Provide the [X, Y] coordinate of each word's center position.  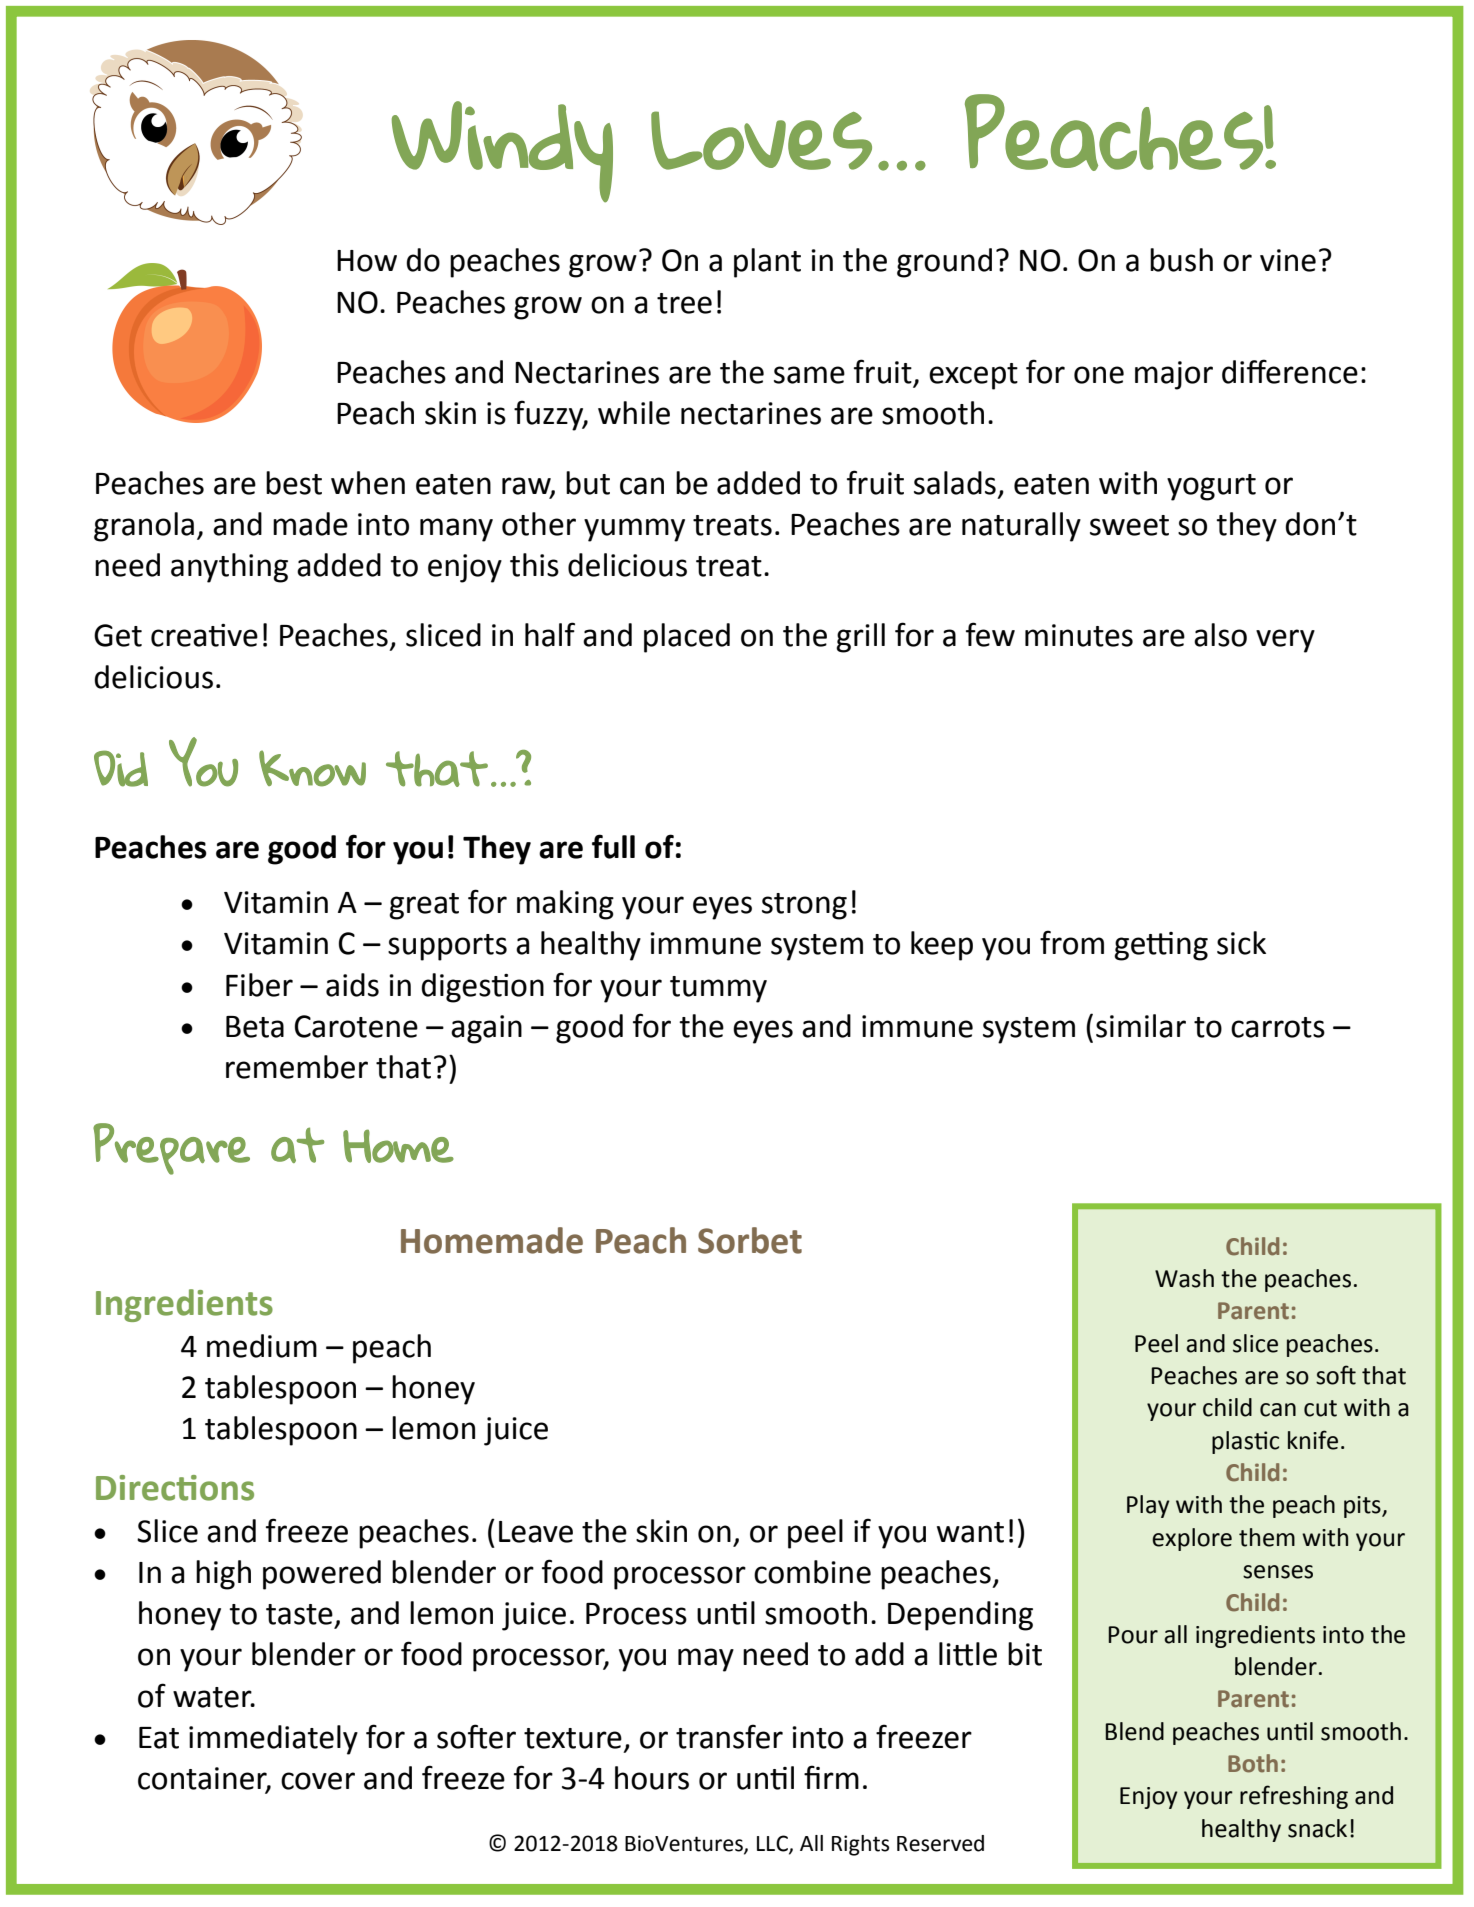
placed [687, 638]
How [367, 261]
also [1220, 635]
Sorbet [750, 1240]
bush [1181, 260]
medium [262, 1346]
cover [318, 1781]
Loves [761, 140]
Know [312, 768]
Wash [1184, 1278]
